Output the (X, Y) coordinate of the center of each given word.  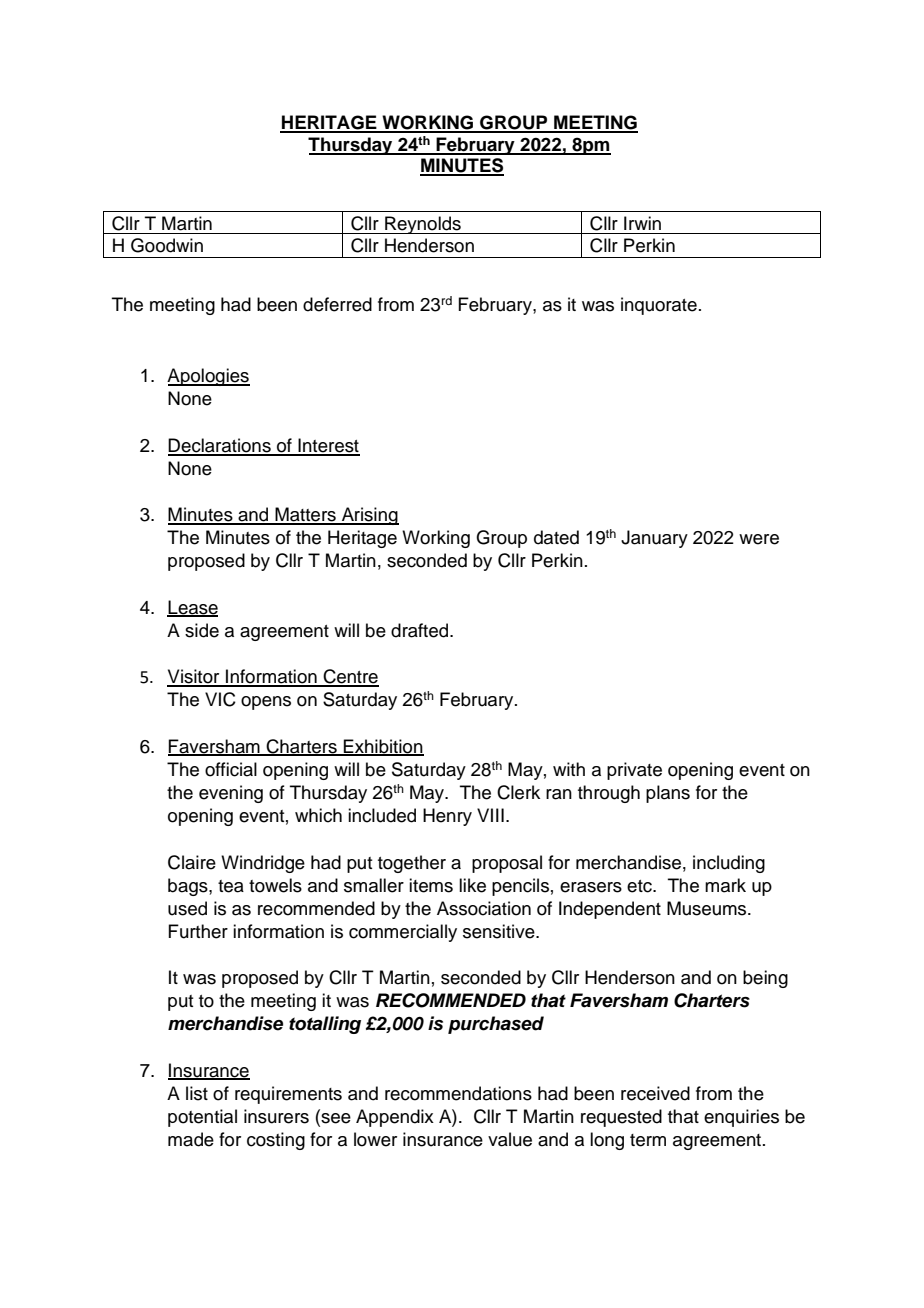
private (634, 771)
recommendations (458, 1093)
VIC (220, 699)
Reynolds (423, 225)
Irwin (642, 223)
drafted (421, 630)
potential (202, 1118)
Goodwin (167, 245)
